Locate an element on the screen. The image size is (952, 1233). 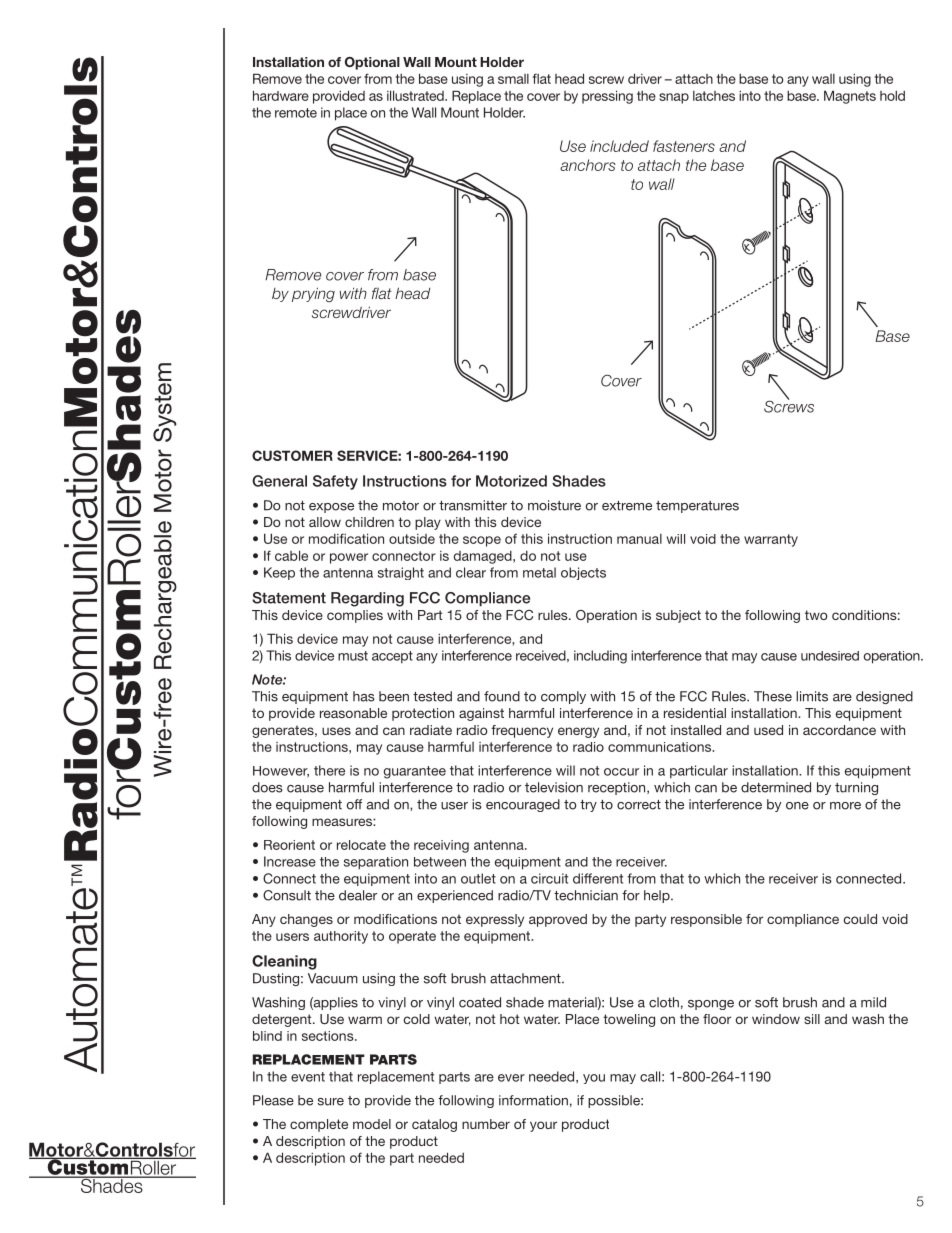
latches is located at coordinates (714, 96).
